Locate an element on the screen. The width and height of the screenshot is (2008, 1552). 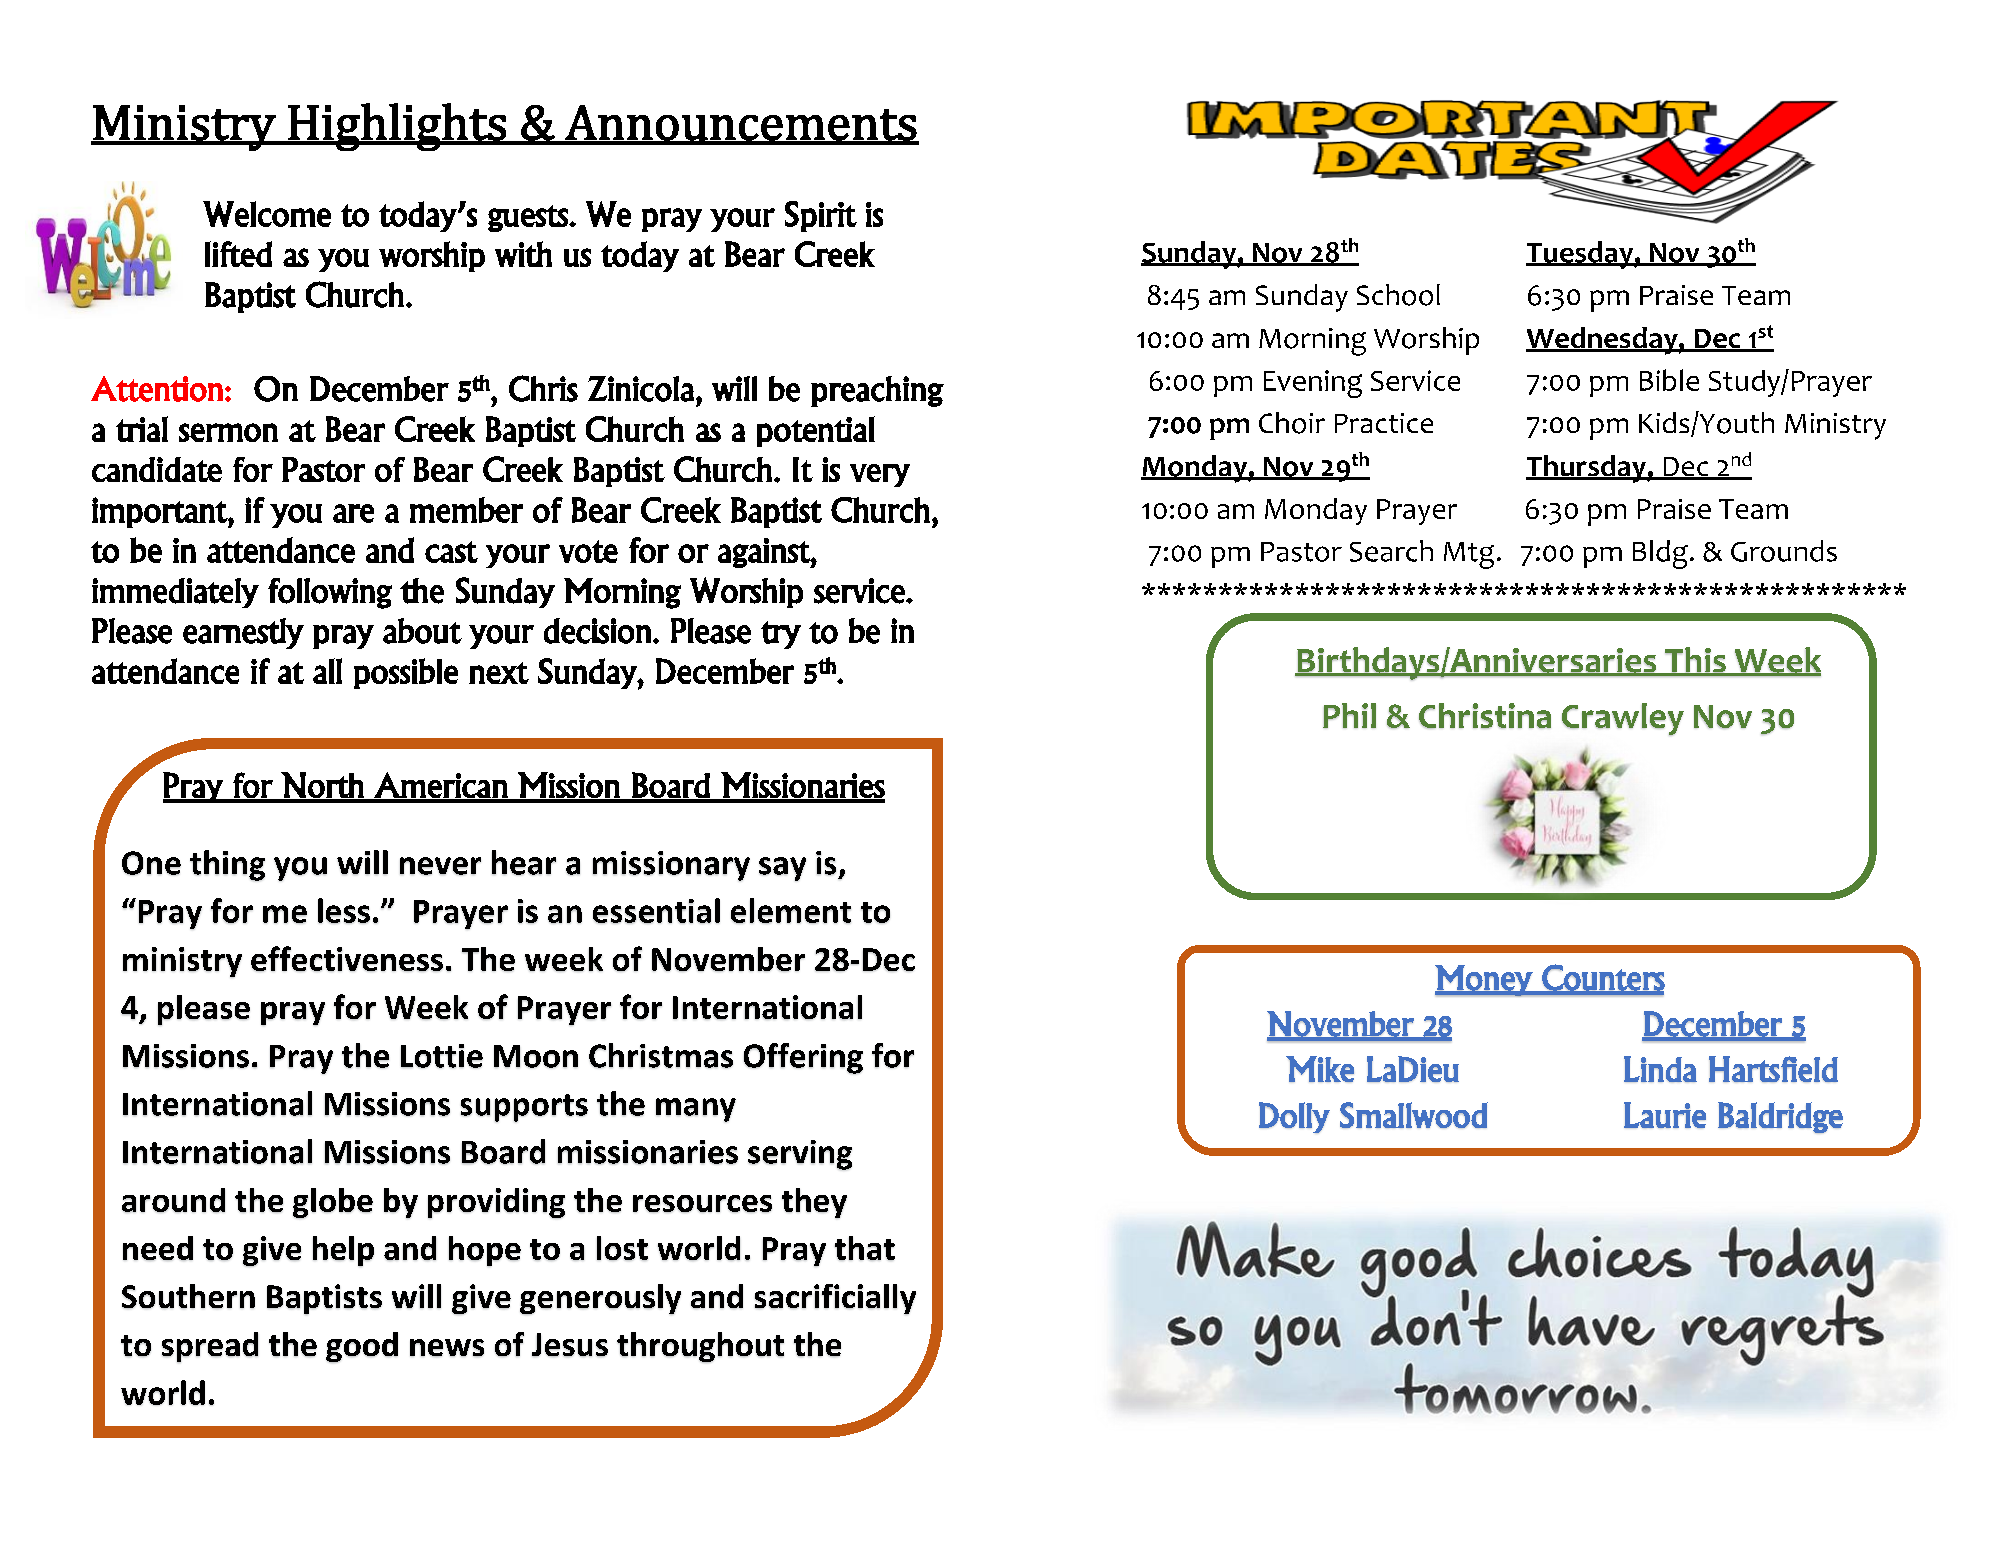
element is located at coordinates (791, 911).
